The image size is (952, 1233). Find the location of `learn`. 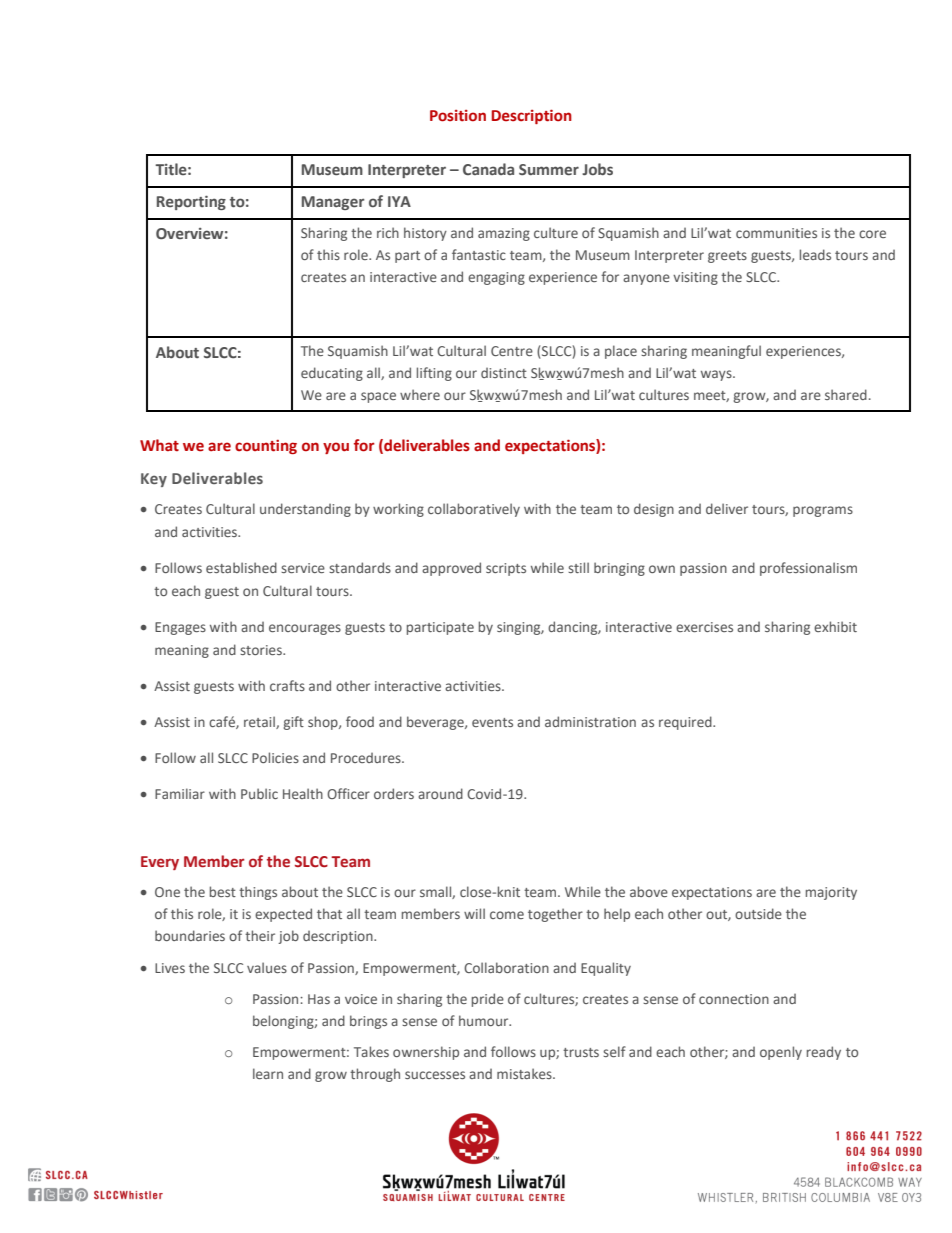

learn is located at coordinates (268, 1073).
